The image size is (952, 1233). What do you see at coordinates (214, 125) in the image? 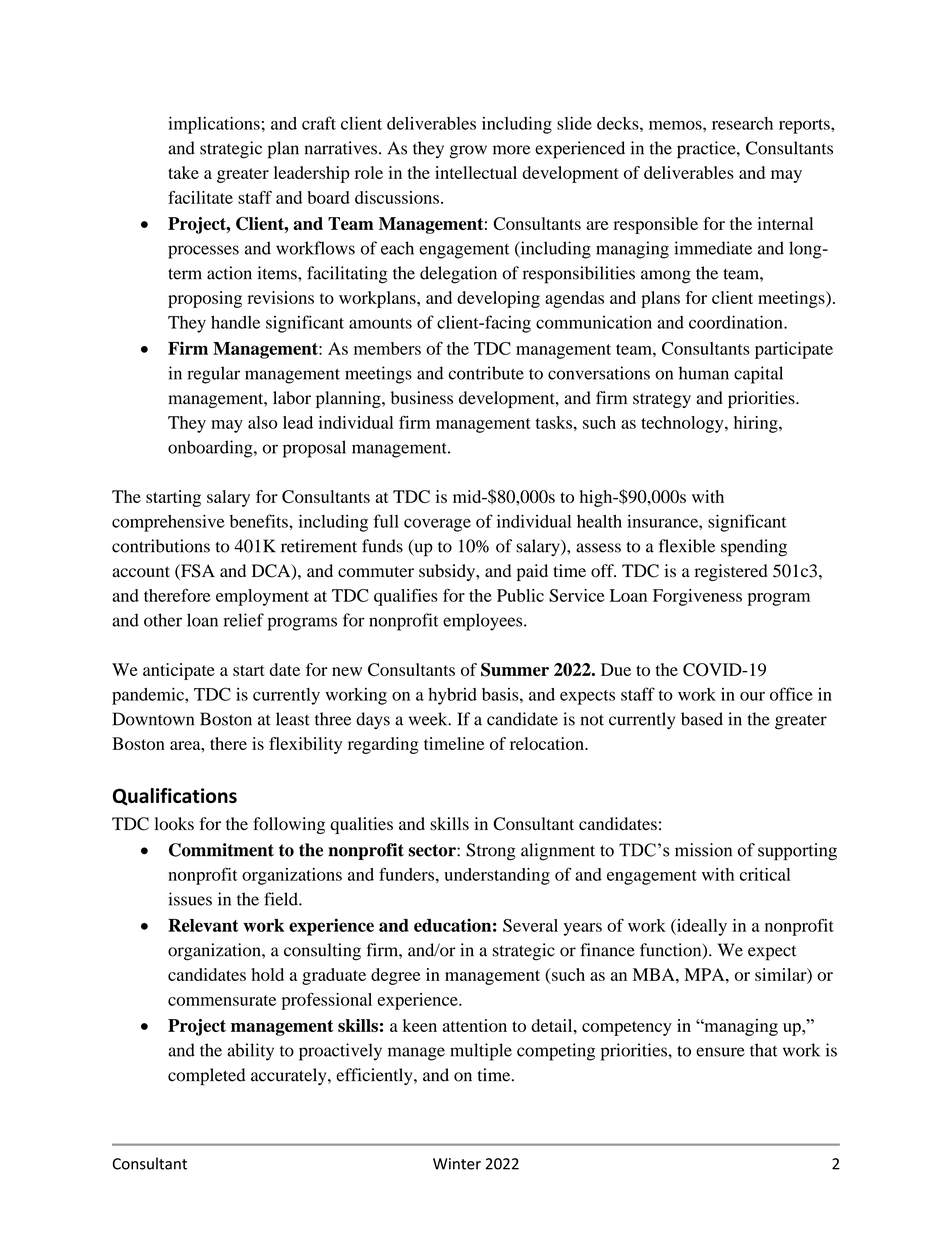
I see `implications` at bounding box center [214, 125].
